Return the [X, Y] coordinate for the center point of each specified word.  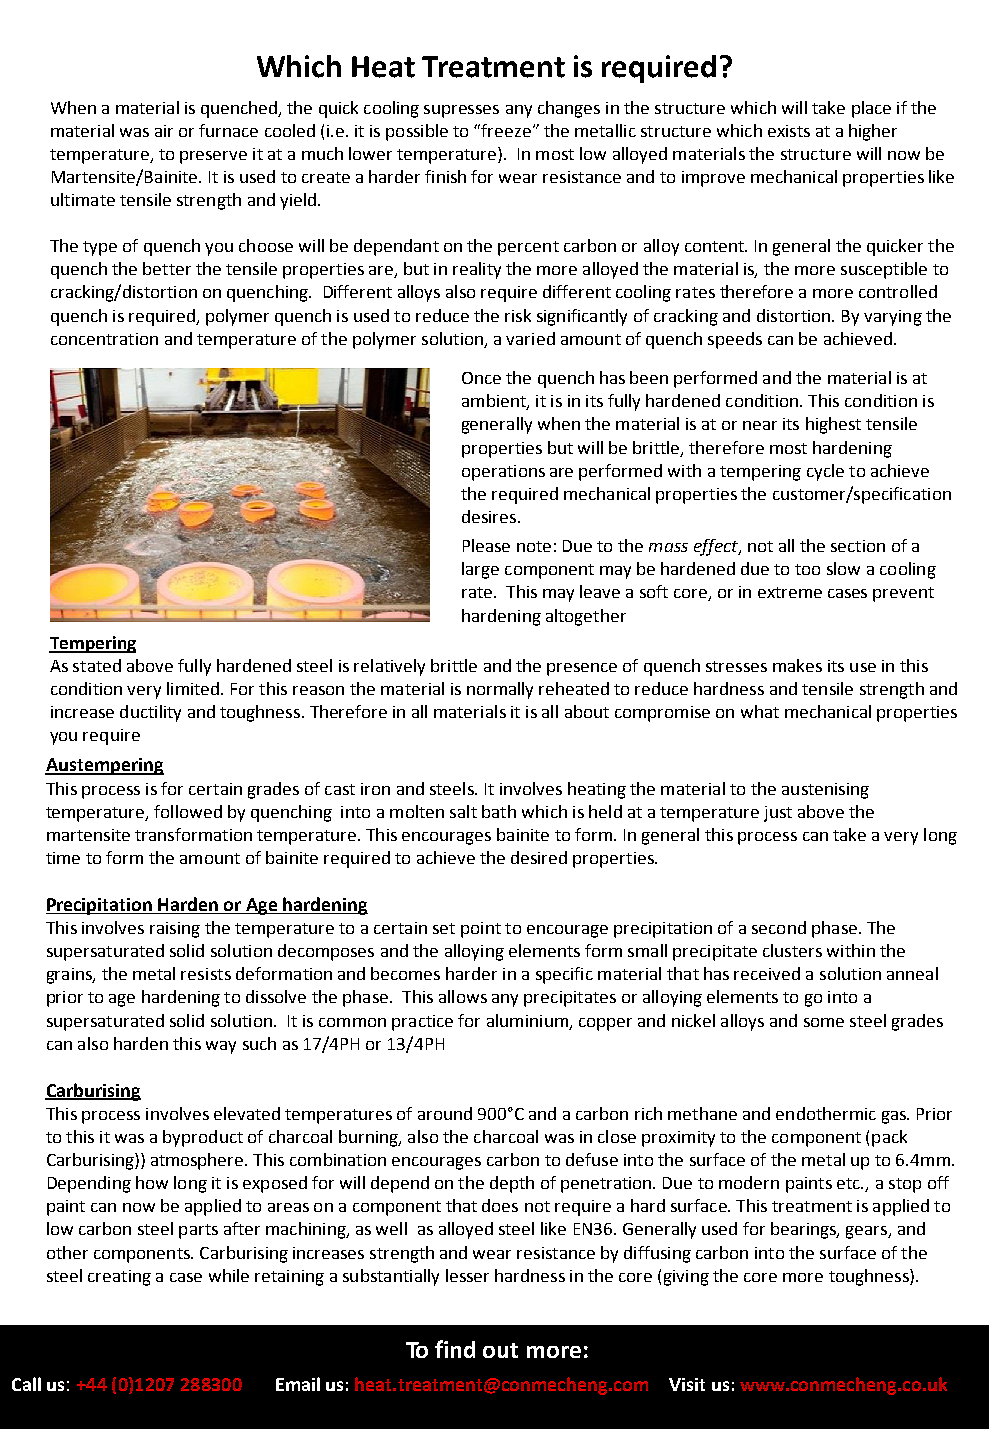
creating [119, 1278]
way [221, 1047]
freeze [506, 130]
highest [833, 425]
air [164, 131]
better [167, 268]
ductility [150, 713]
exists [789, 131]
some [824, 1022]
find [455, 1349]
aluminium [527, 1020]
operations [503, 473]
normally [500, 690]
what [760, 711]
